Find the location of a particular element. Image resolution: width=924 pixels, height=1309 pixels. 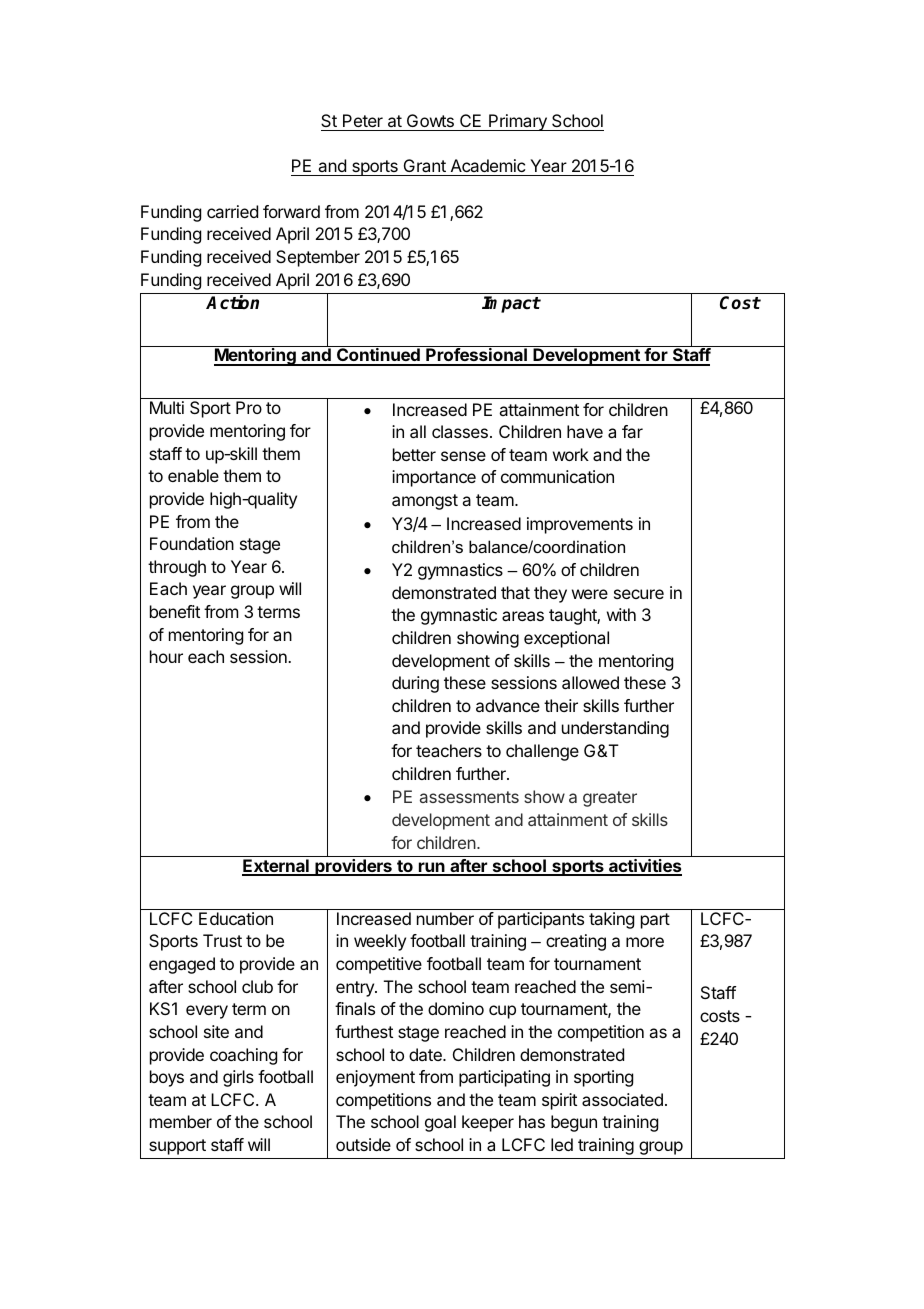

Education is located at coordinates (236, 918).
